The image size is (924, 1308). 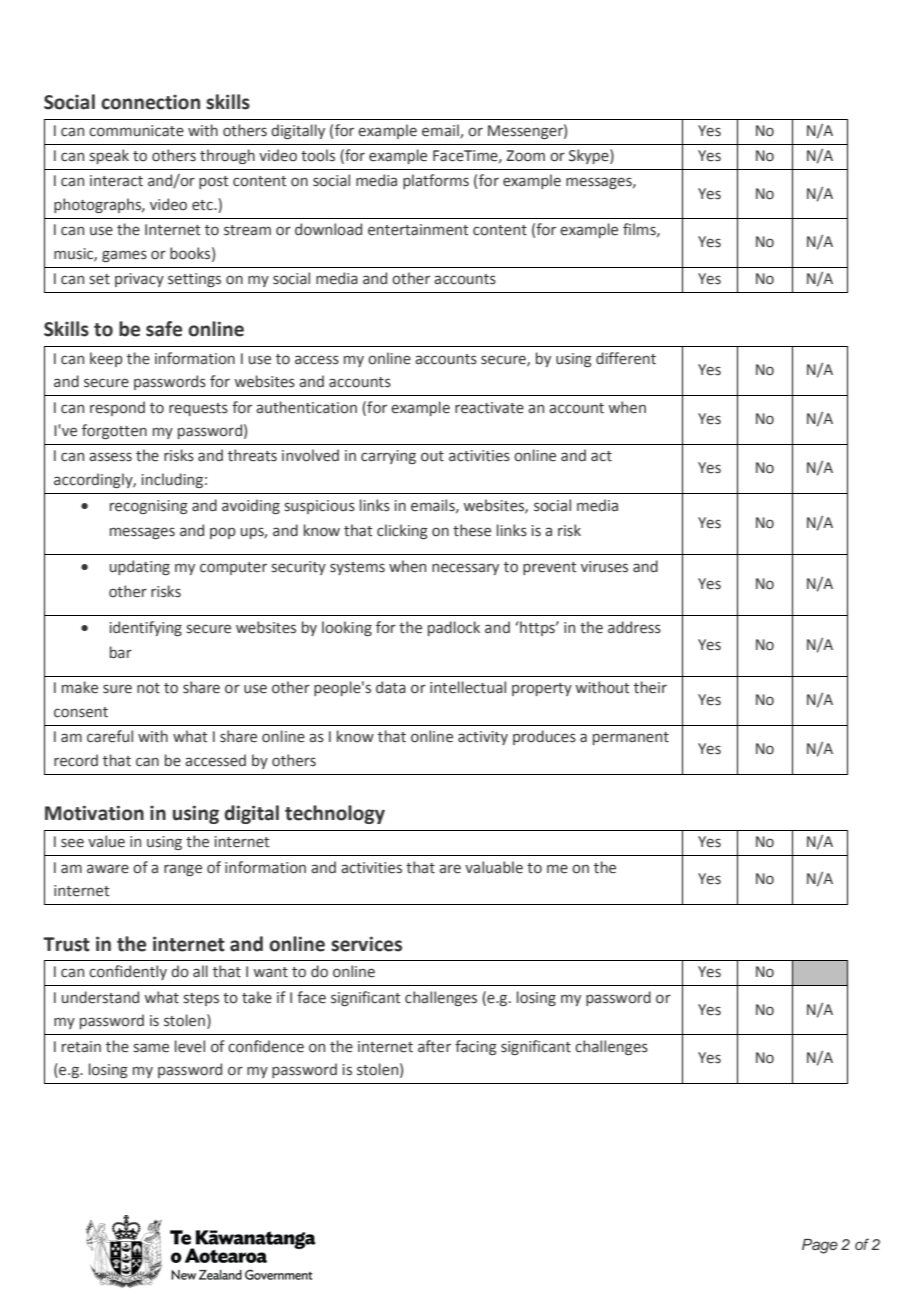 I want to click on Zoom, so click(x=526, y=156).
